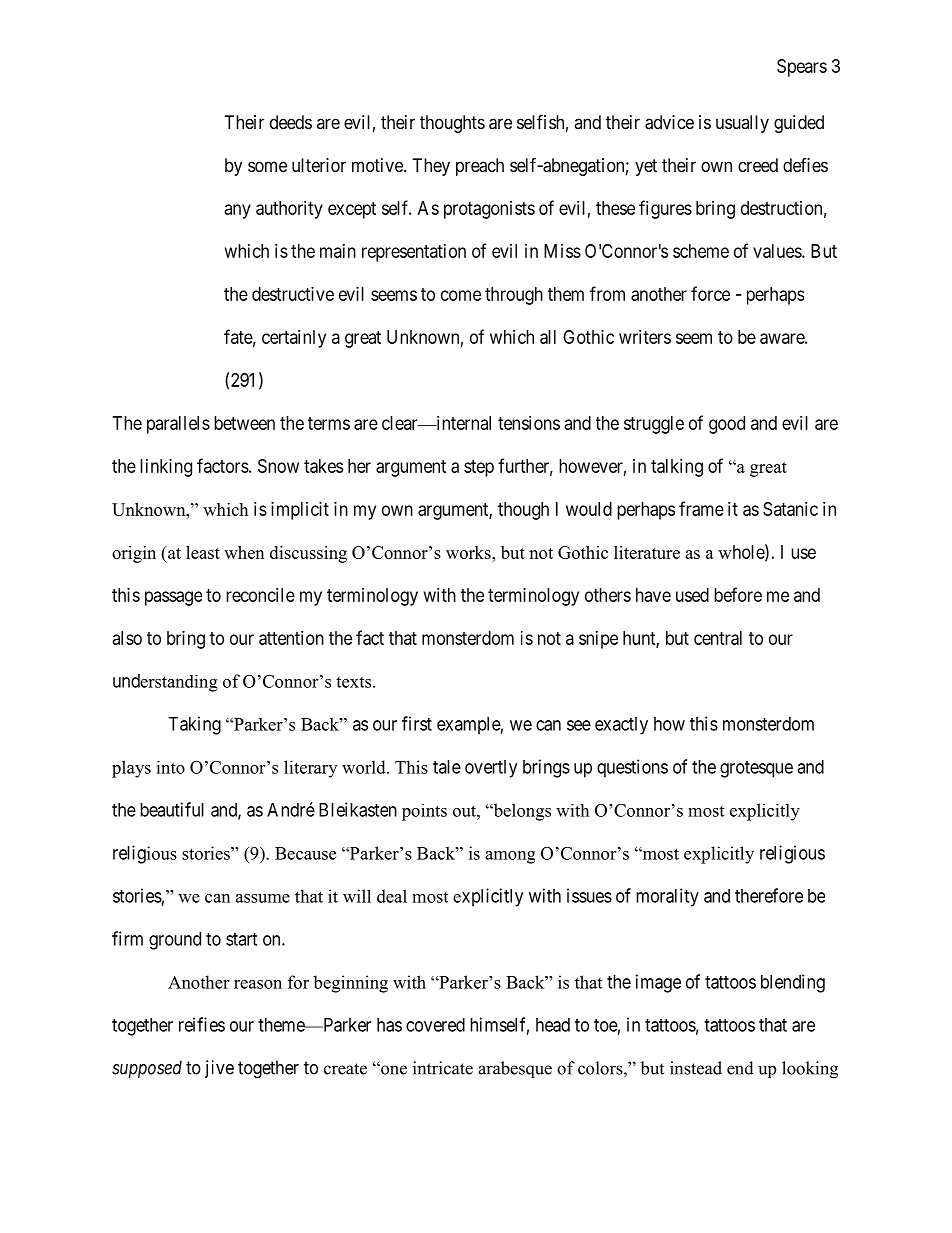  I want to click on preach, so click(480, 167).
